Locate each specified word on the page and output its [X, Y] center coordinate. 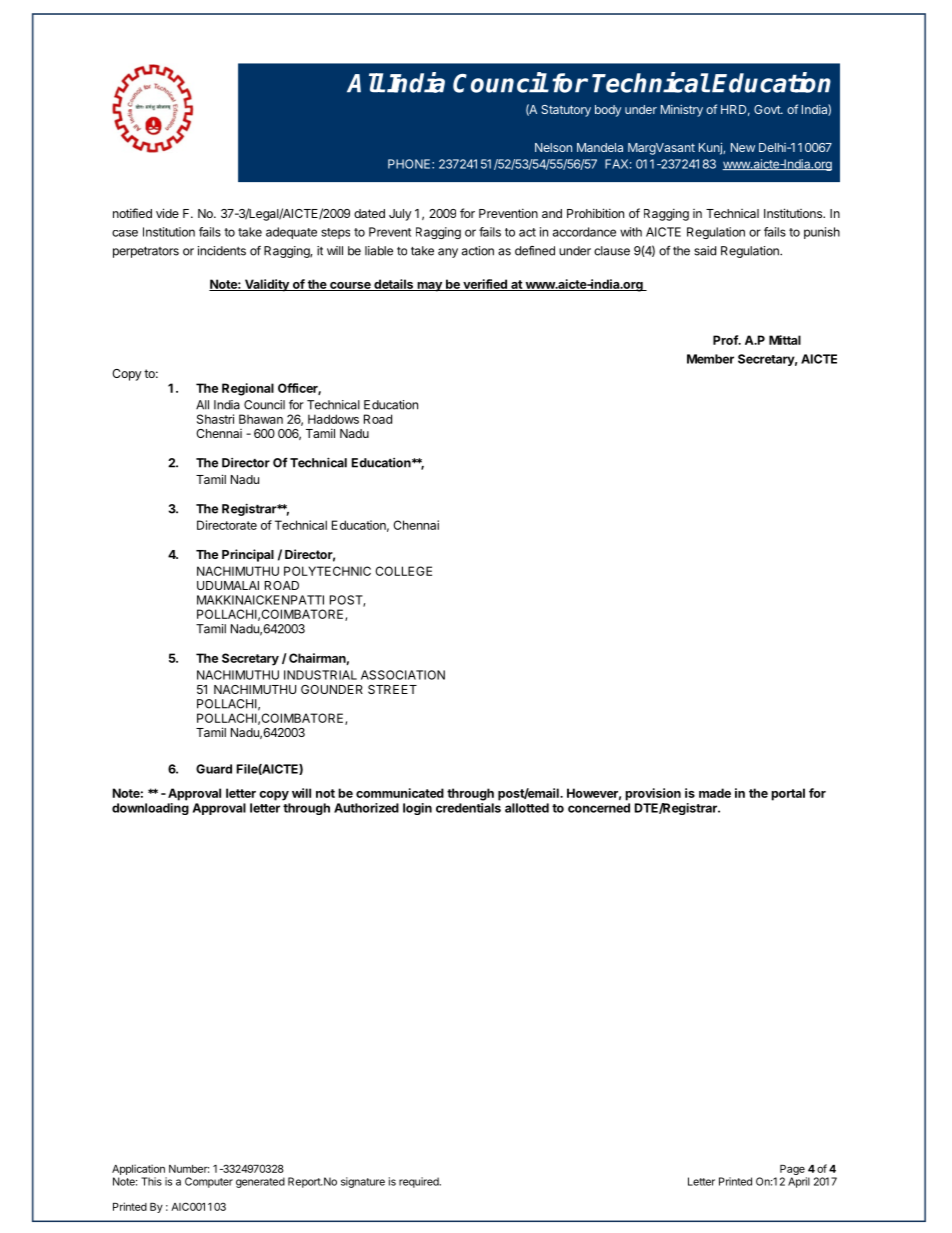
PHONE [410, 164]
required [420, 1182]
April [799, 1182]
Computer [209, 1182]
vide [167, 213]
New [743, 147]
